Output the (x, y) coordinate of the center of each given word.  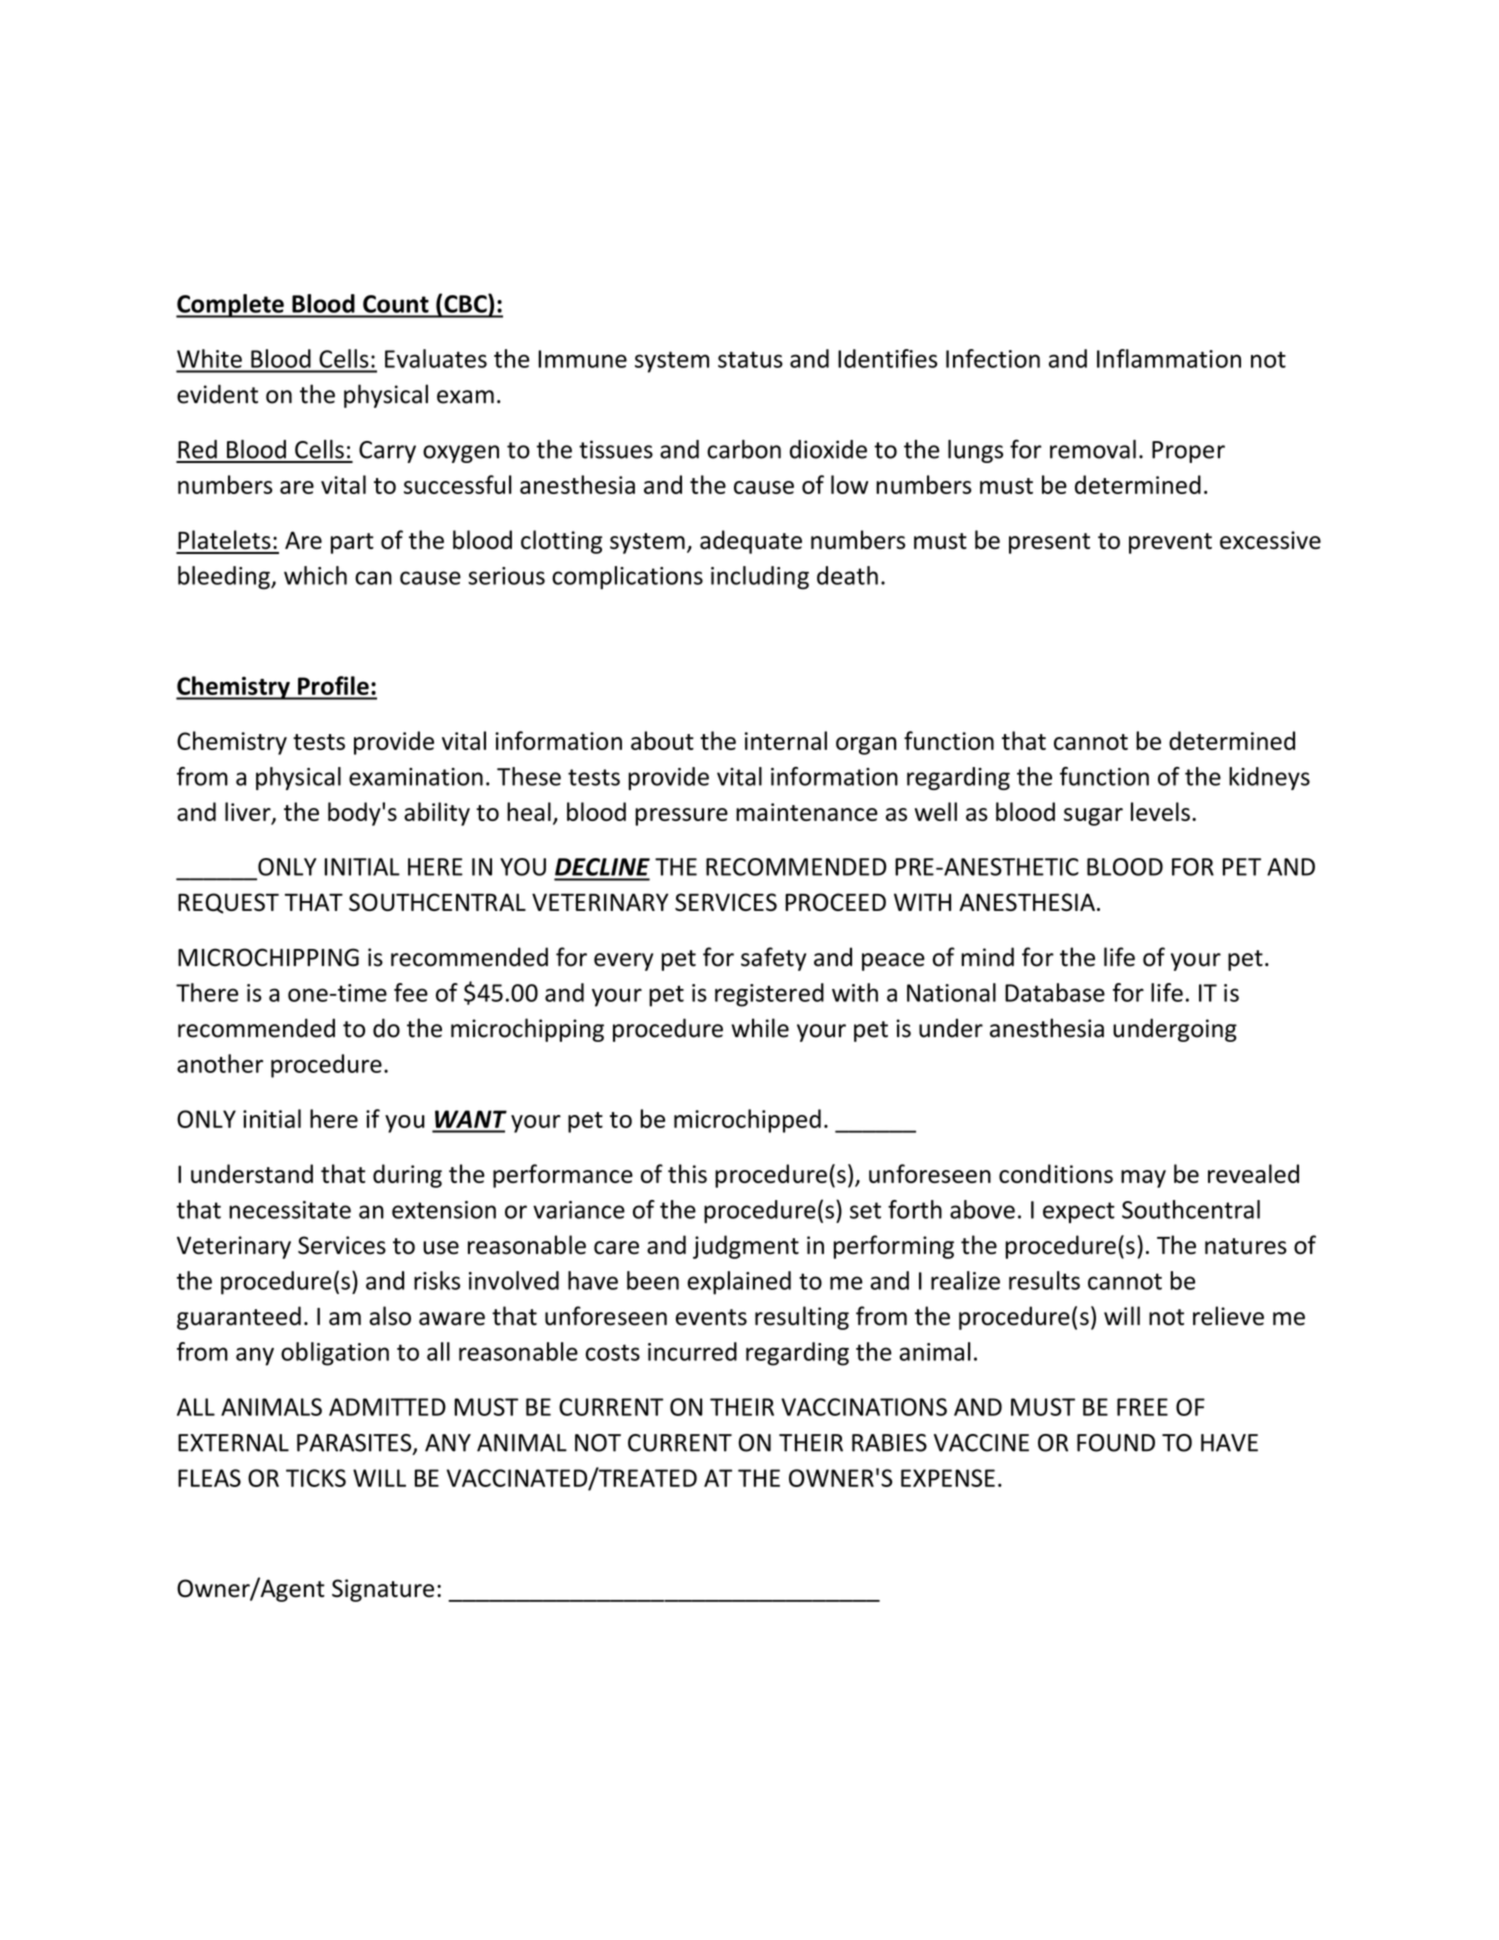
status (750, 359)
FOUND (1116, 1443)
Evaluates (436, 358)
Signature (383, 1590)
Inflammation (1169, 358)
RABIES (889, 1443)
